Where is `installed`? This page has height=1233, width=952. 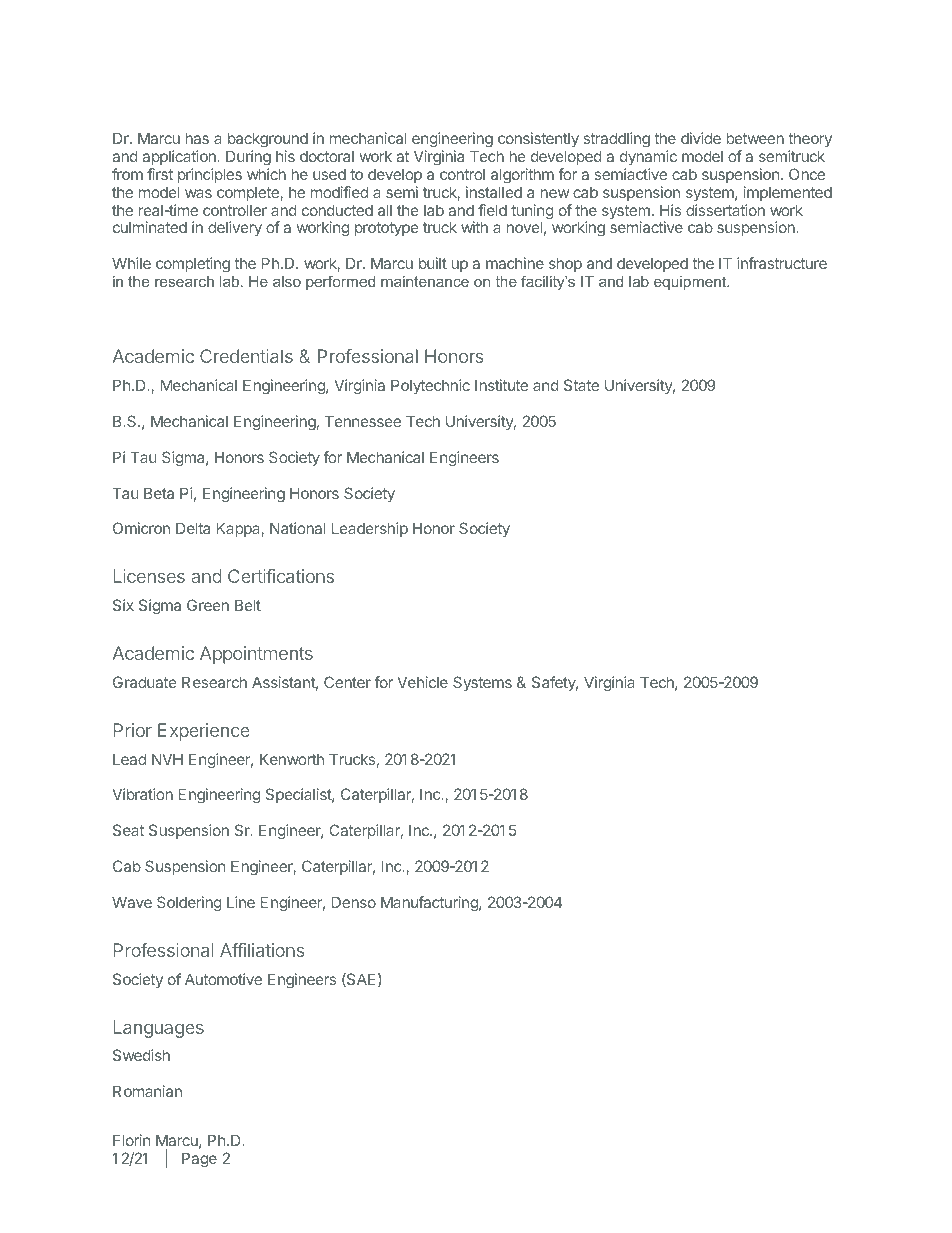
installed is located at coordinates (494, 192).
